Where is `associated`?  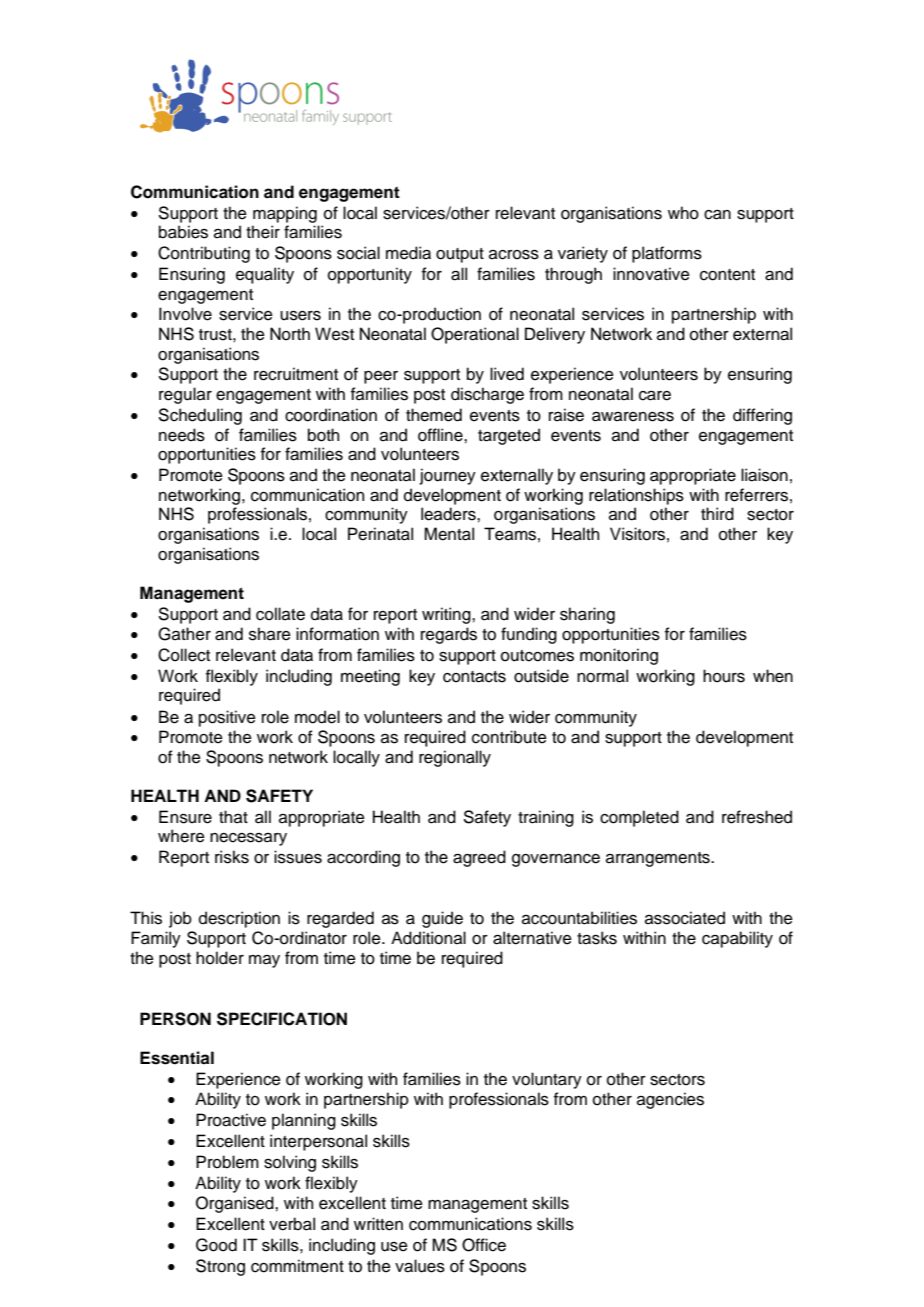 associated is located at coordinates (685, 918).
